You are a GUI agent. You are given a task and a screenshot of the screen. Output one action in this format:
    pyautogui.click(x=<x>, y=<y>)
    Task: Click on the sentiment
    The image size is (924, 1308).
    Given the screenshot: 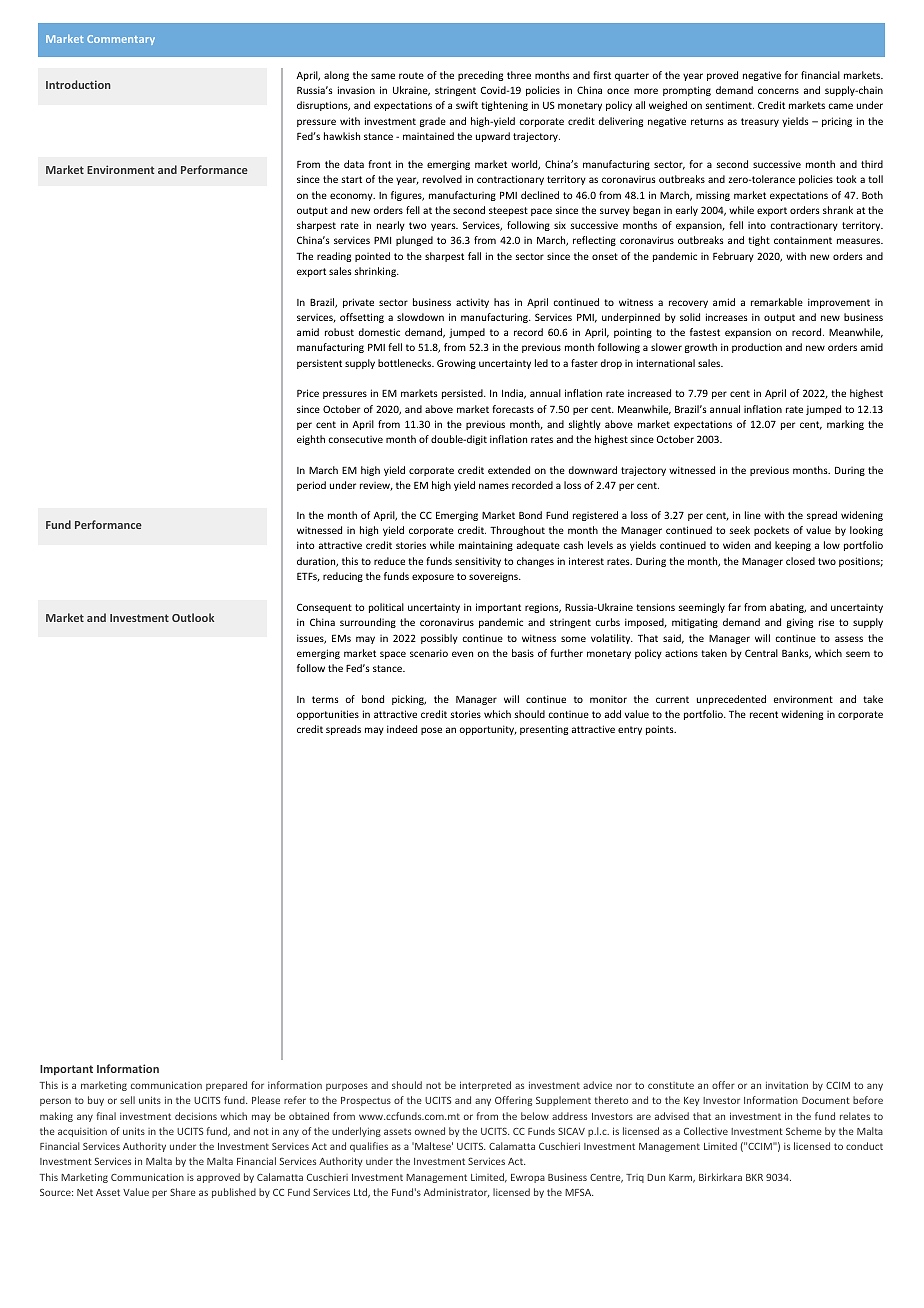 What is the action you would take?
    pyautogui.click(x=729, y=105)
